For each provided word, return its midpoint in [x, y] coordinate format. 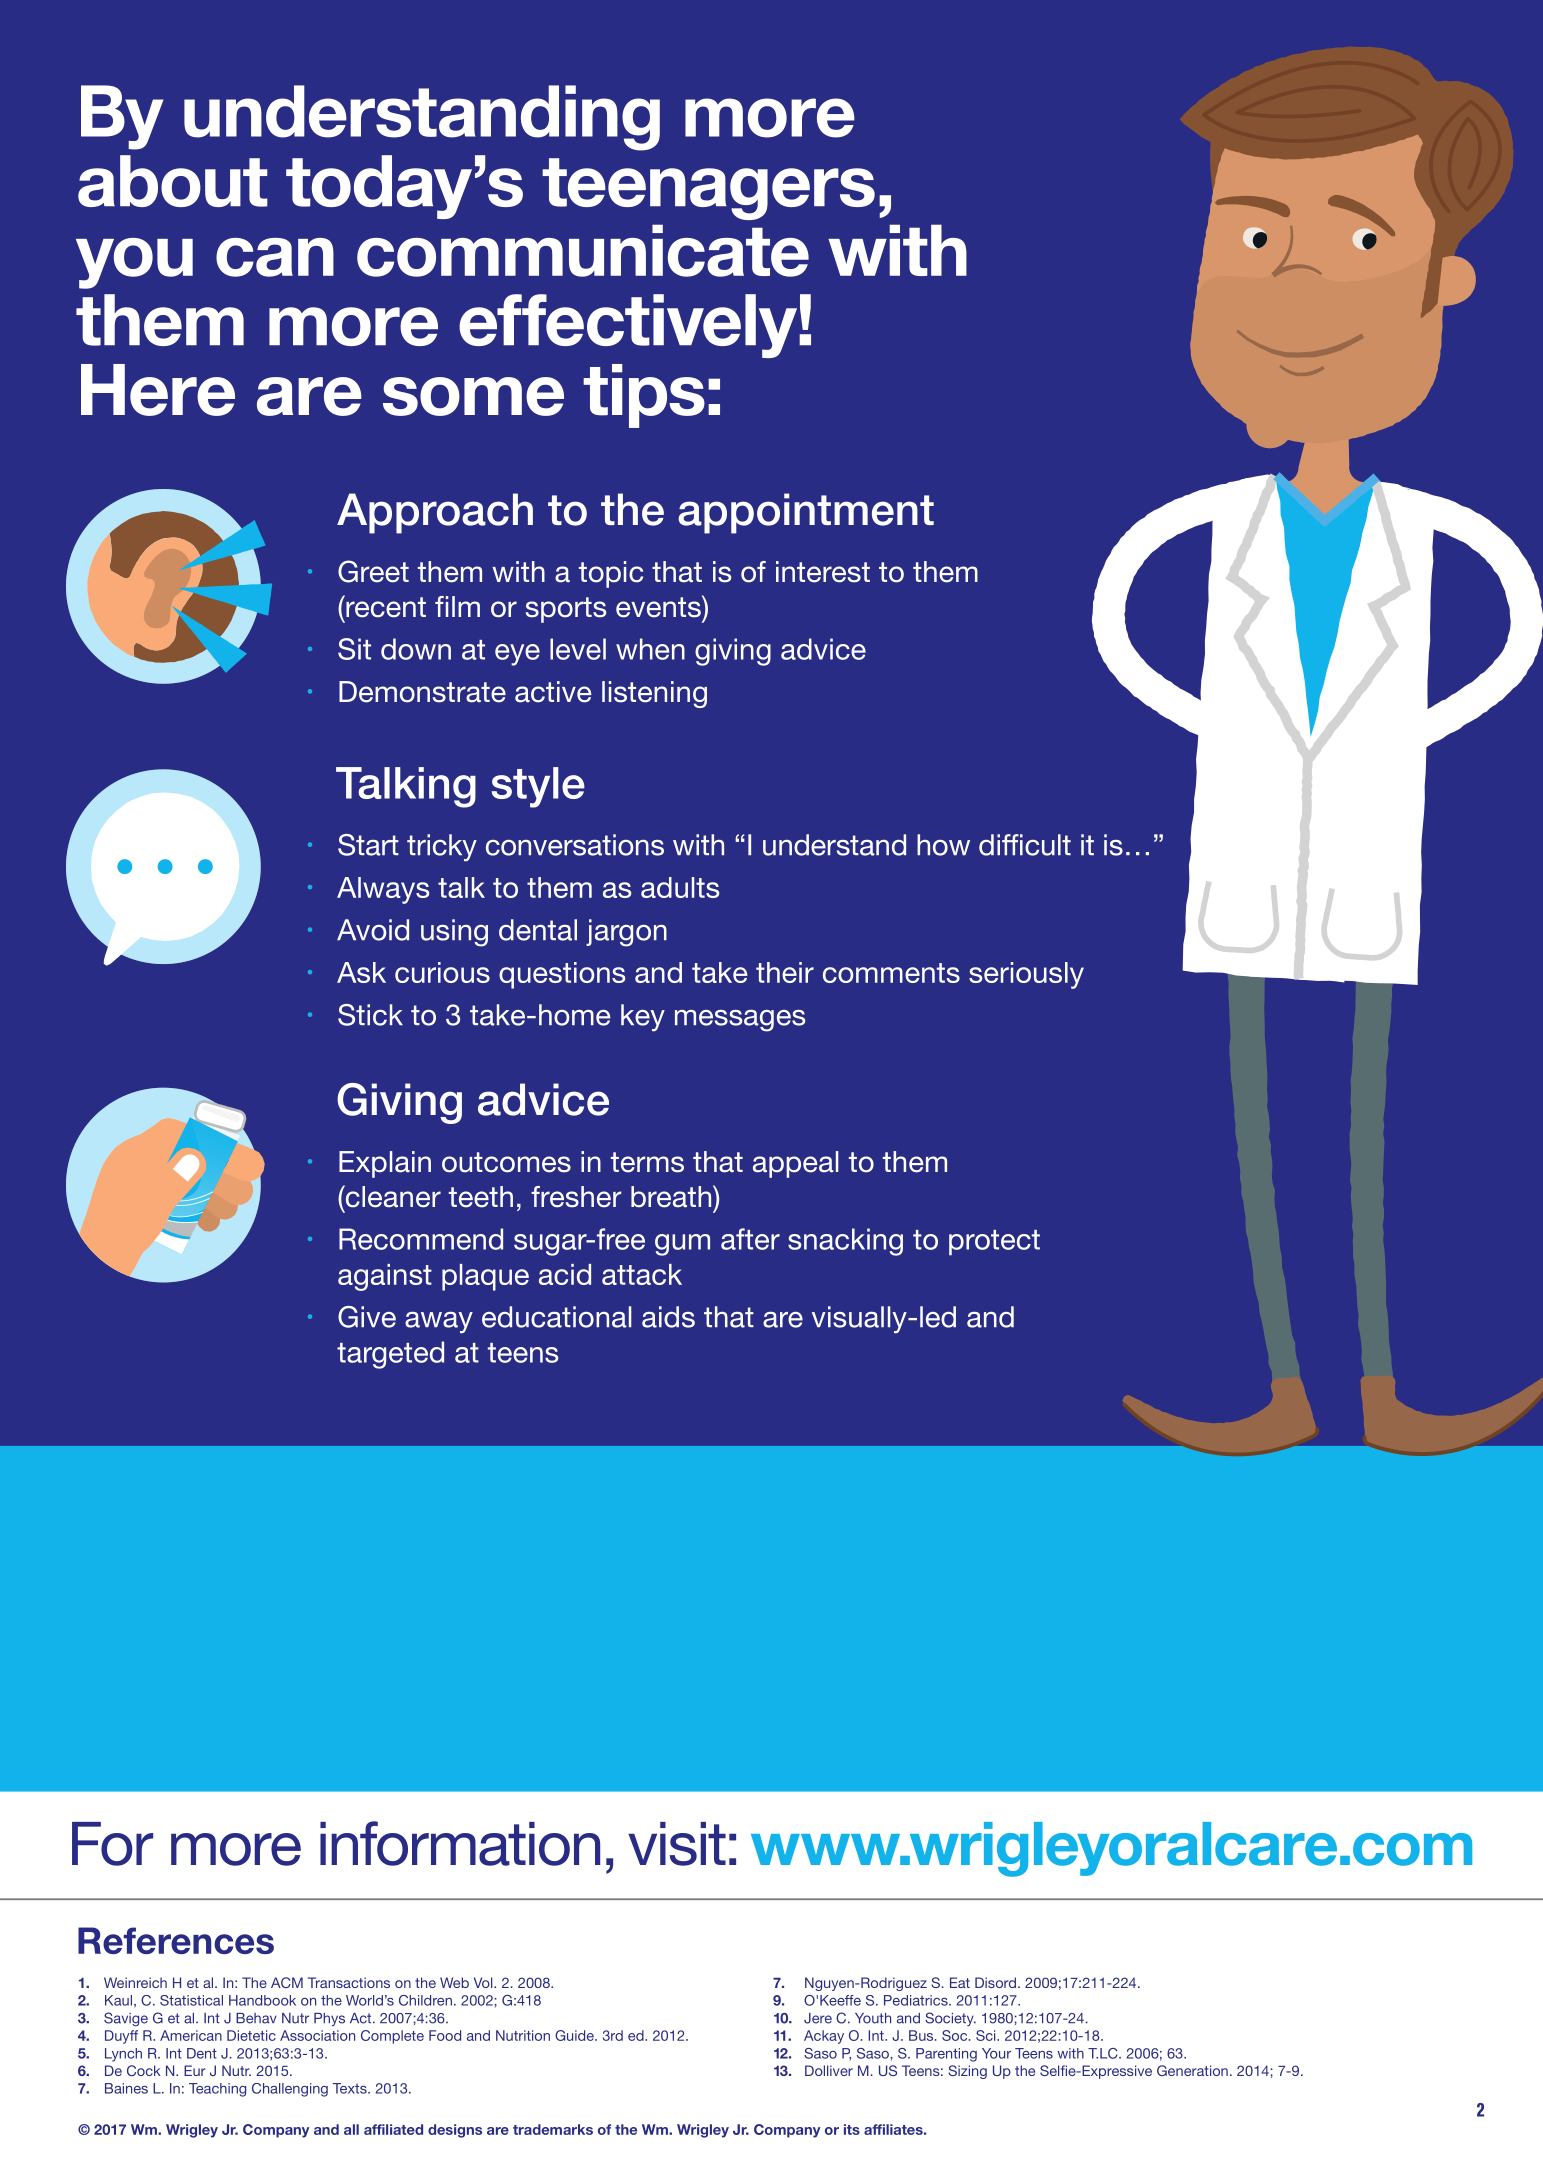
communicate [583, 250]
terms [647, 1162]
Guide [575, 2035]
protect [994, 1243]
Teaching [217, 2090]
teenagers [708, 189]
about [173, 181]
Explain [385, 1164]
